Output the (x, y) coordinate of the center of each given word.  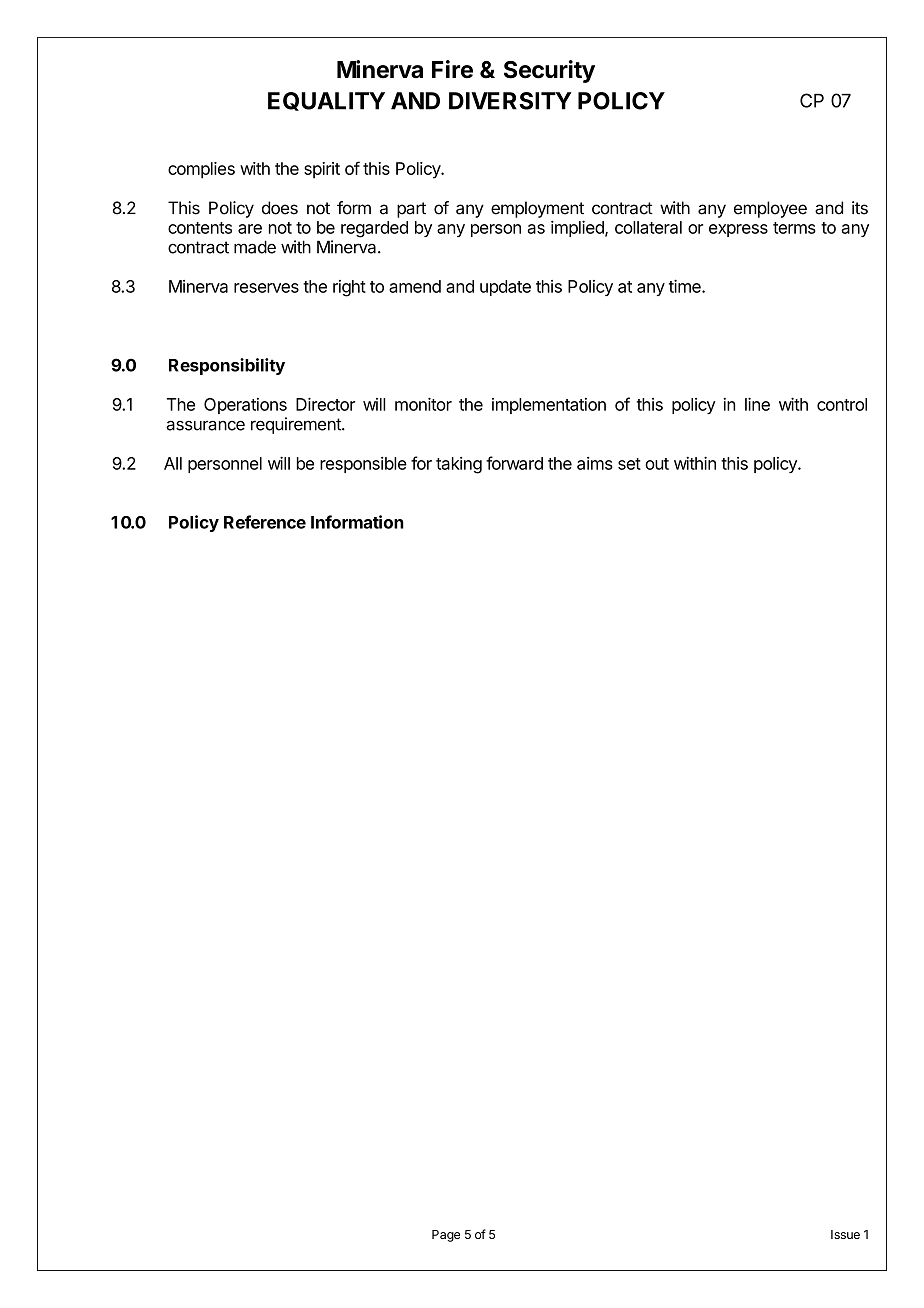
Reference (265, 522)
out (657, 464)
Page (446, 1236)
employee (770, 209)
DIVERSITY (510, 101)
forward (514, 463)
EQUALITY (326, 101)
